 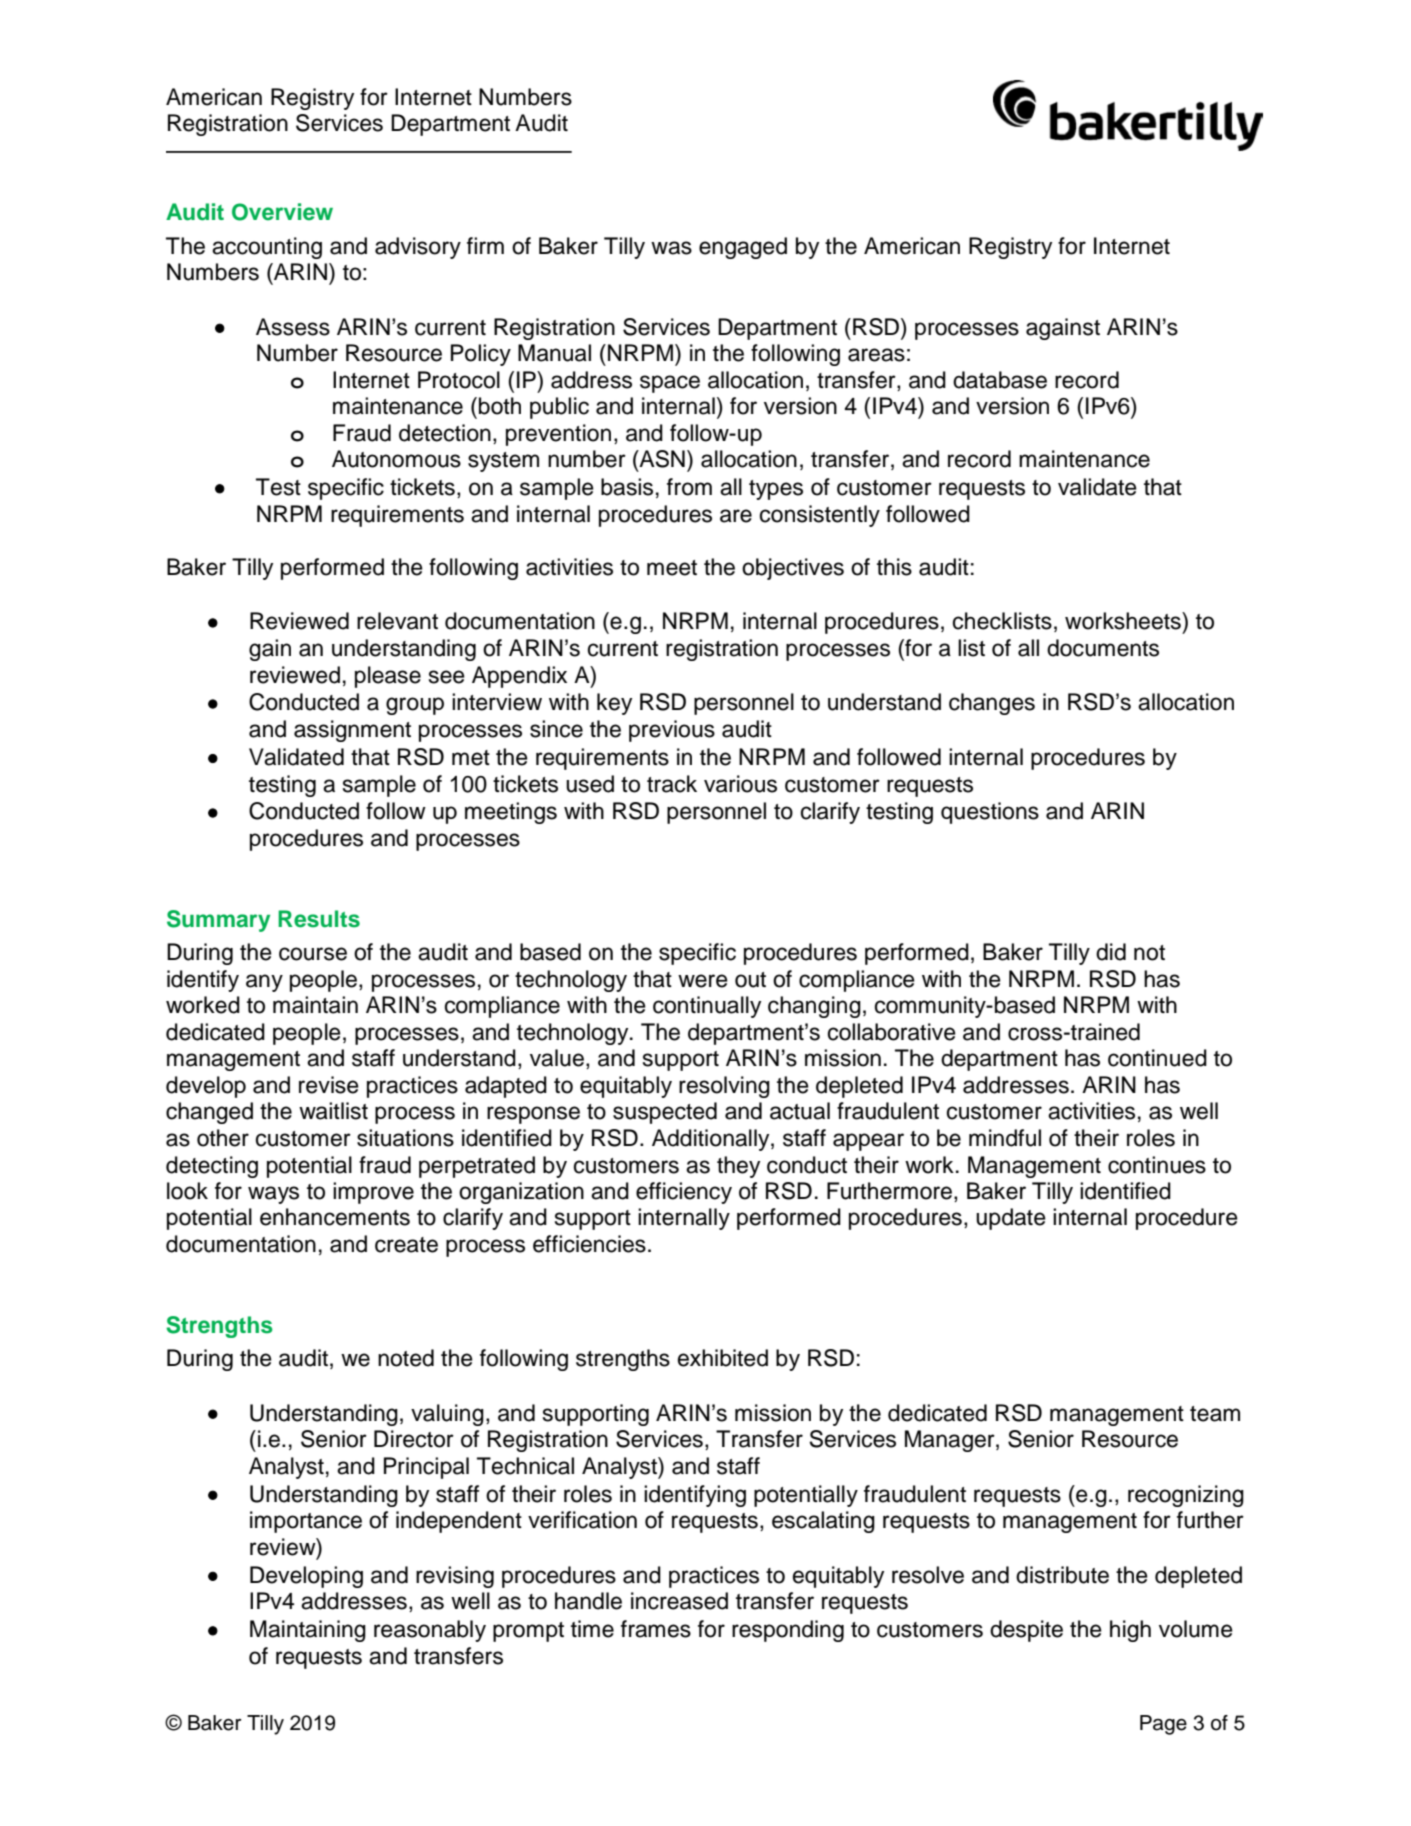 What do you see at coordinates (406, 1358) in the screenshot?
I see `noted` at bounding box center [406, 1358].
